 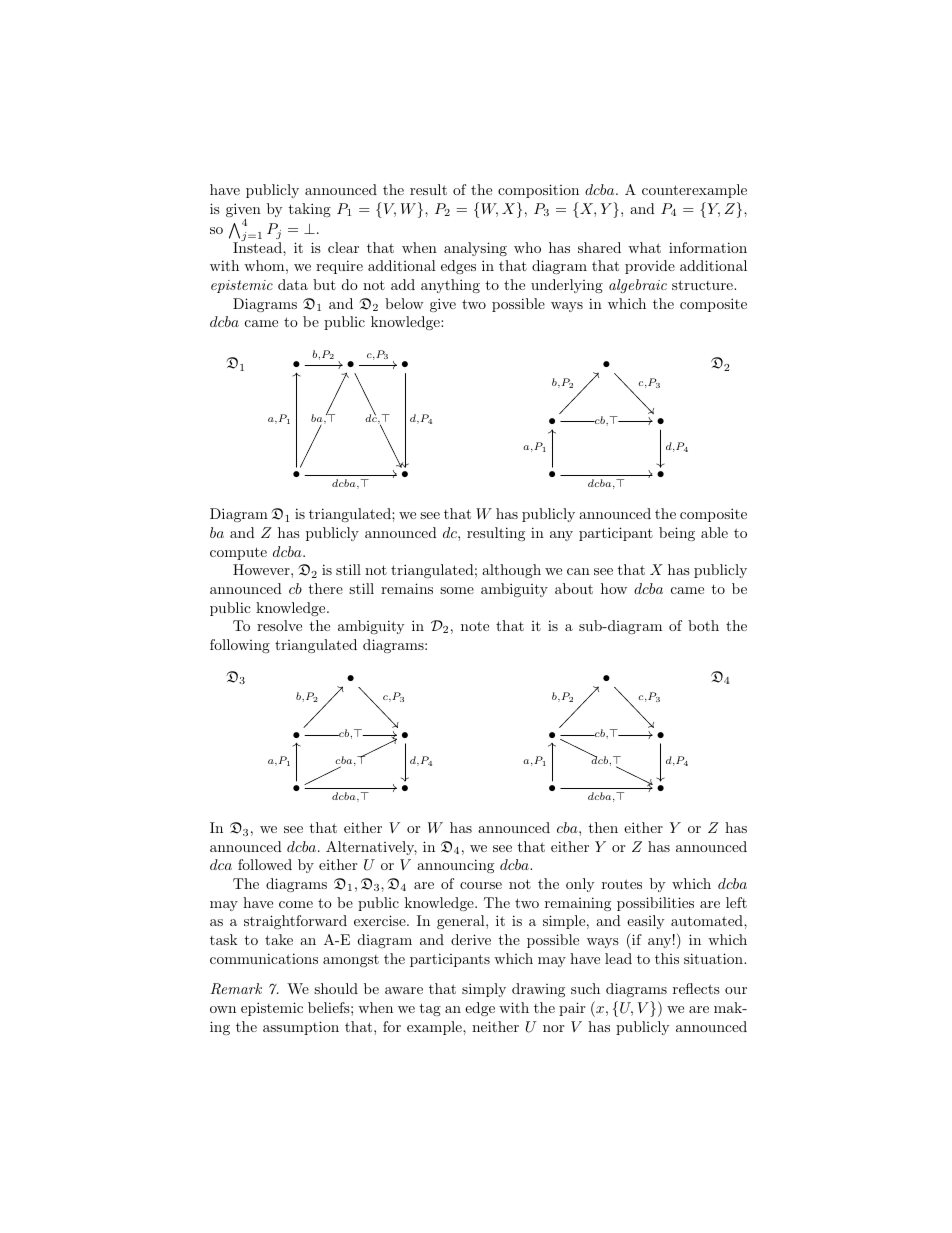 What do you see at coordinates (475, 626) in the screenshot?
I see `note` at bounding box center [475, 626].
